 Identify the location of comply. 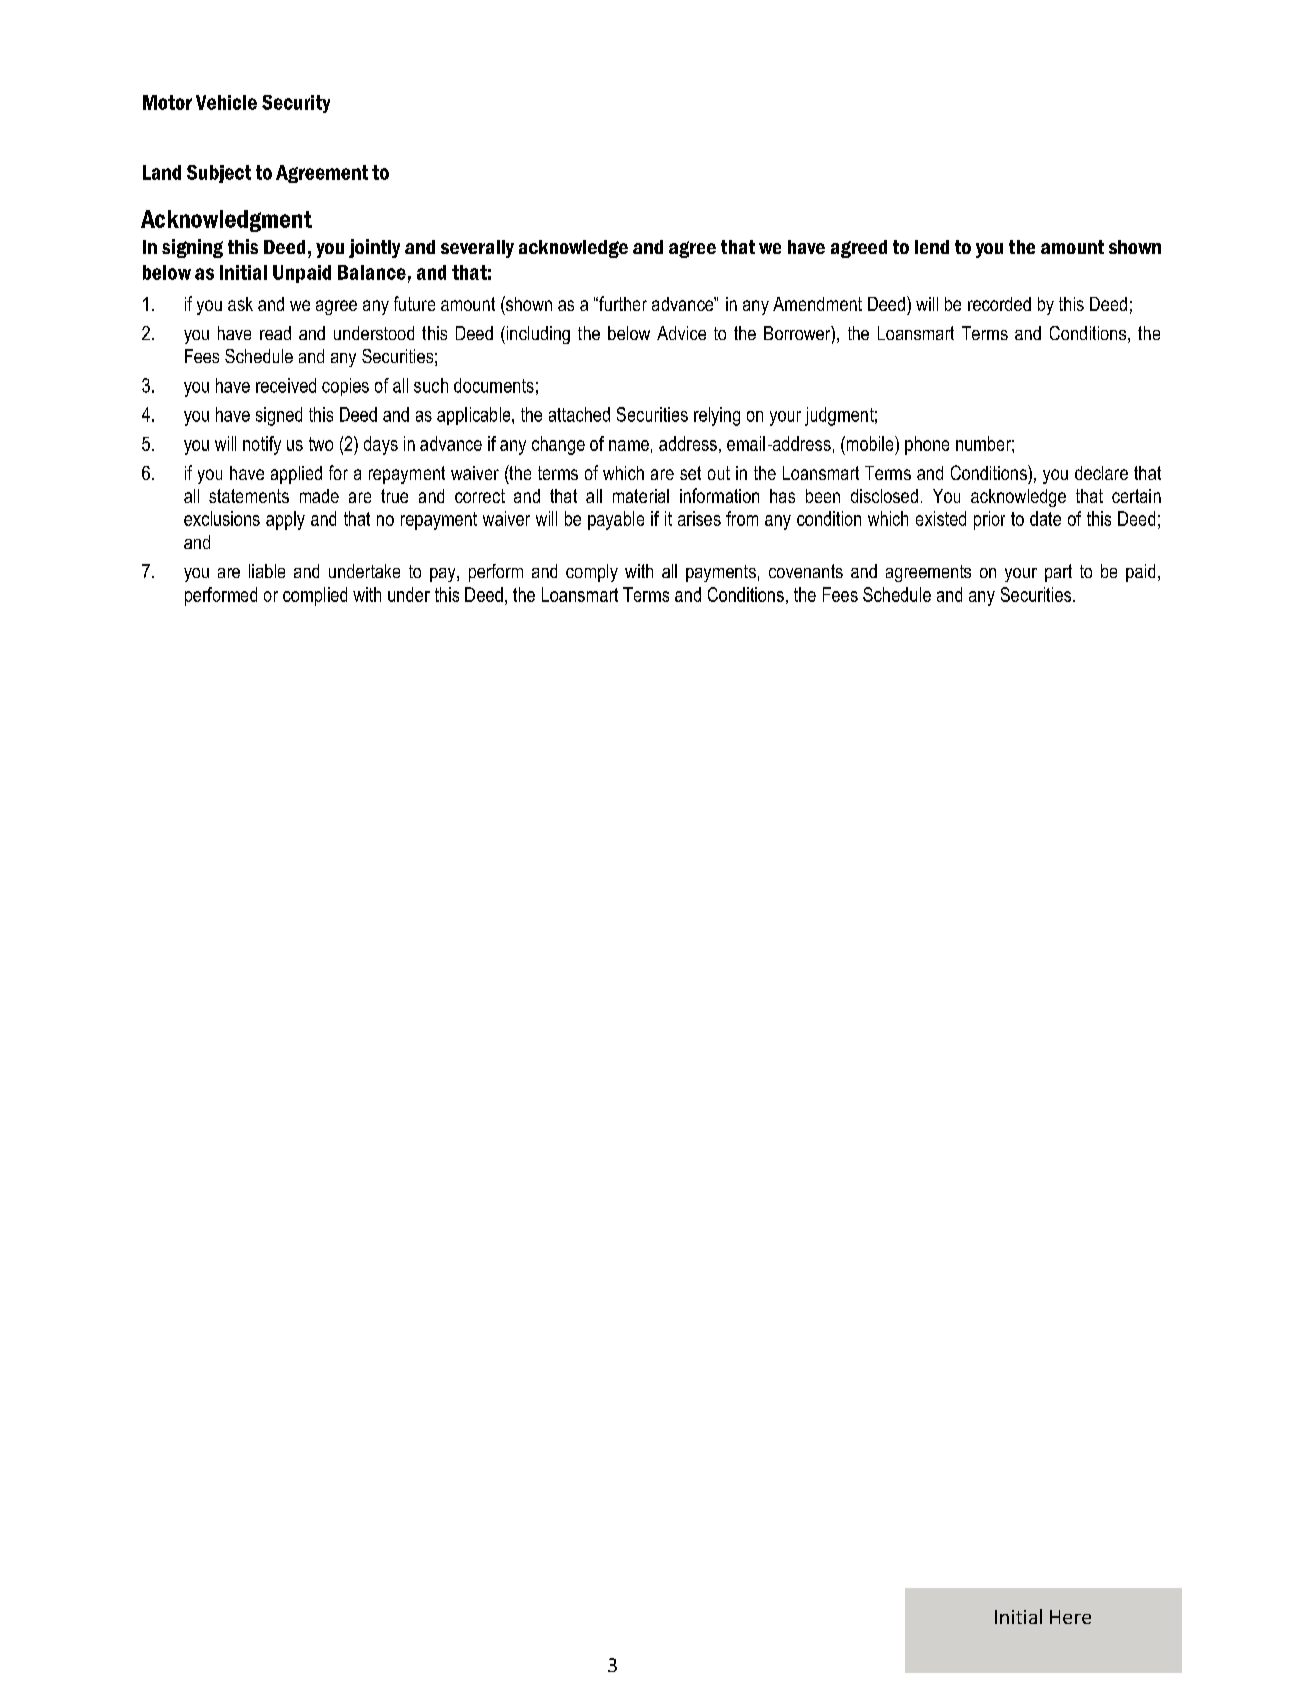
(592, 573).
